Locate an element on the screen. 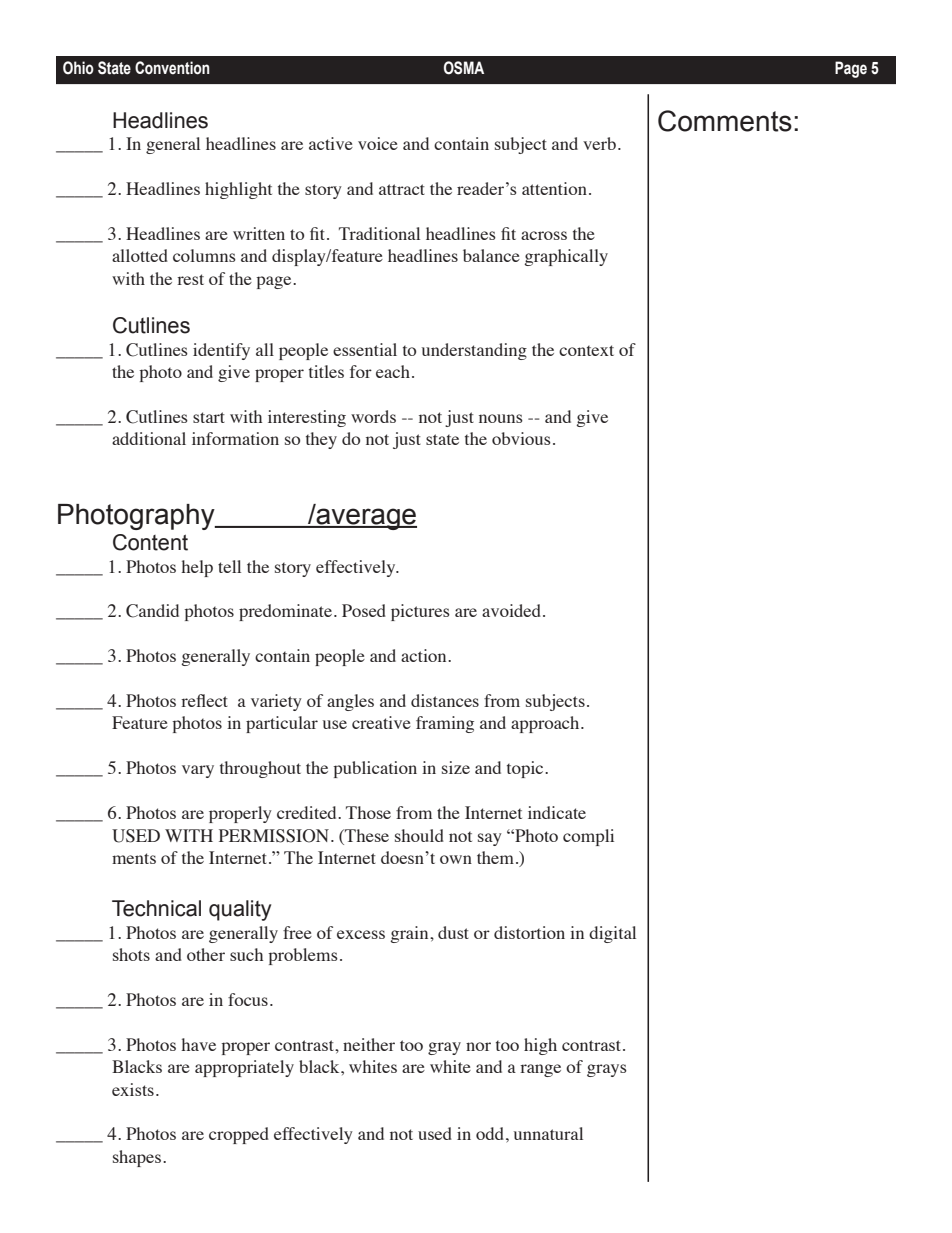  These is located at coordinates (366, 835).
